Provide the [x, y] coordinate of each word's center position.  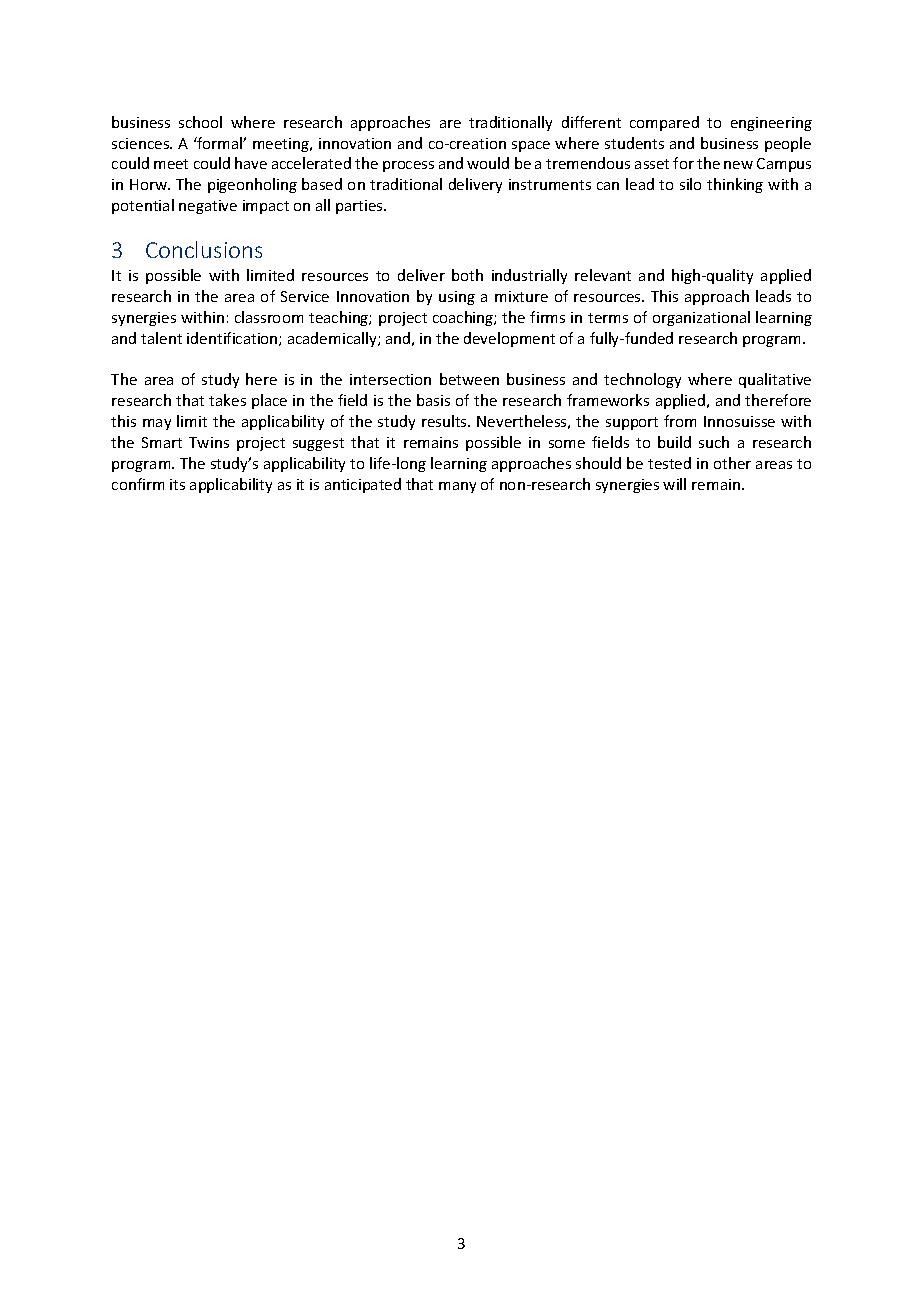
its [177, 484]
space [531, 146]
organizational [701, 318]
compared [664, 123]
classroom [269, 317]
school [200, 122]
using [457, 298]
